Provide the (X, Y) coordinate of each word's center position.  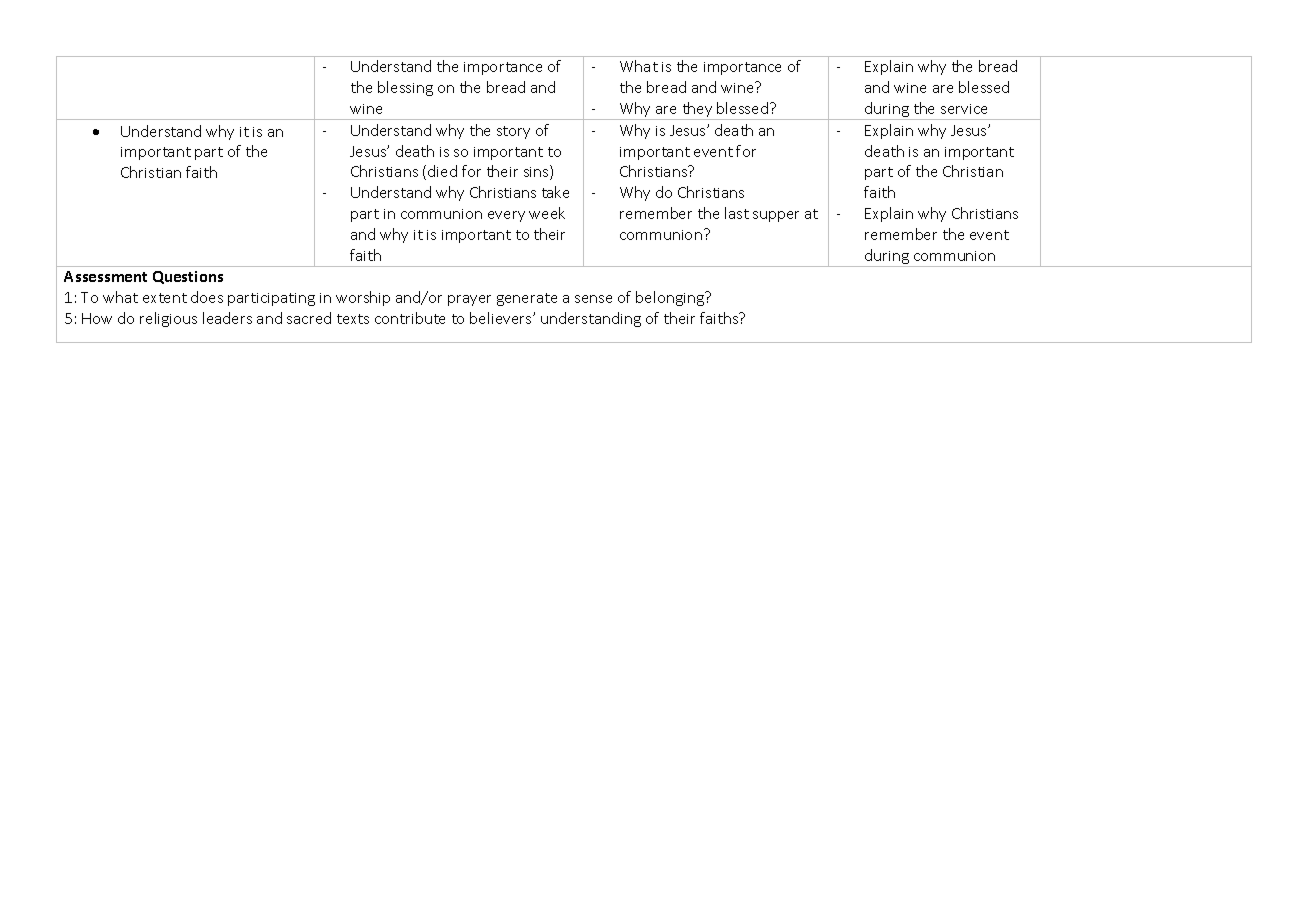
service (964, 109)
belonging (671, 298)
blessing (405, 88)
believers (502, 318)
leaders (227, 318)
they (697, 111)
